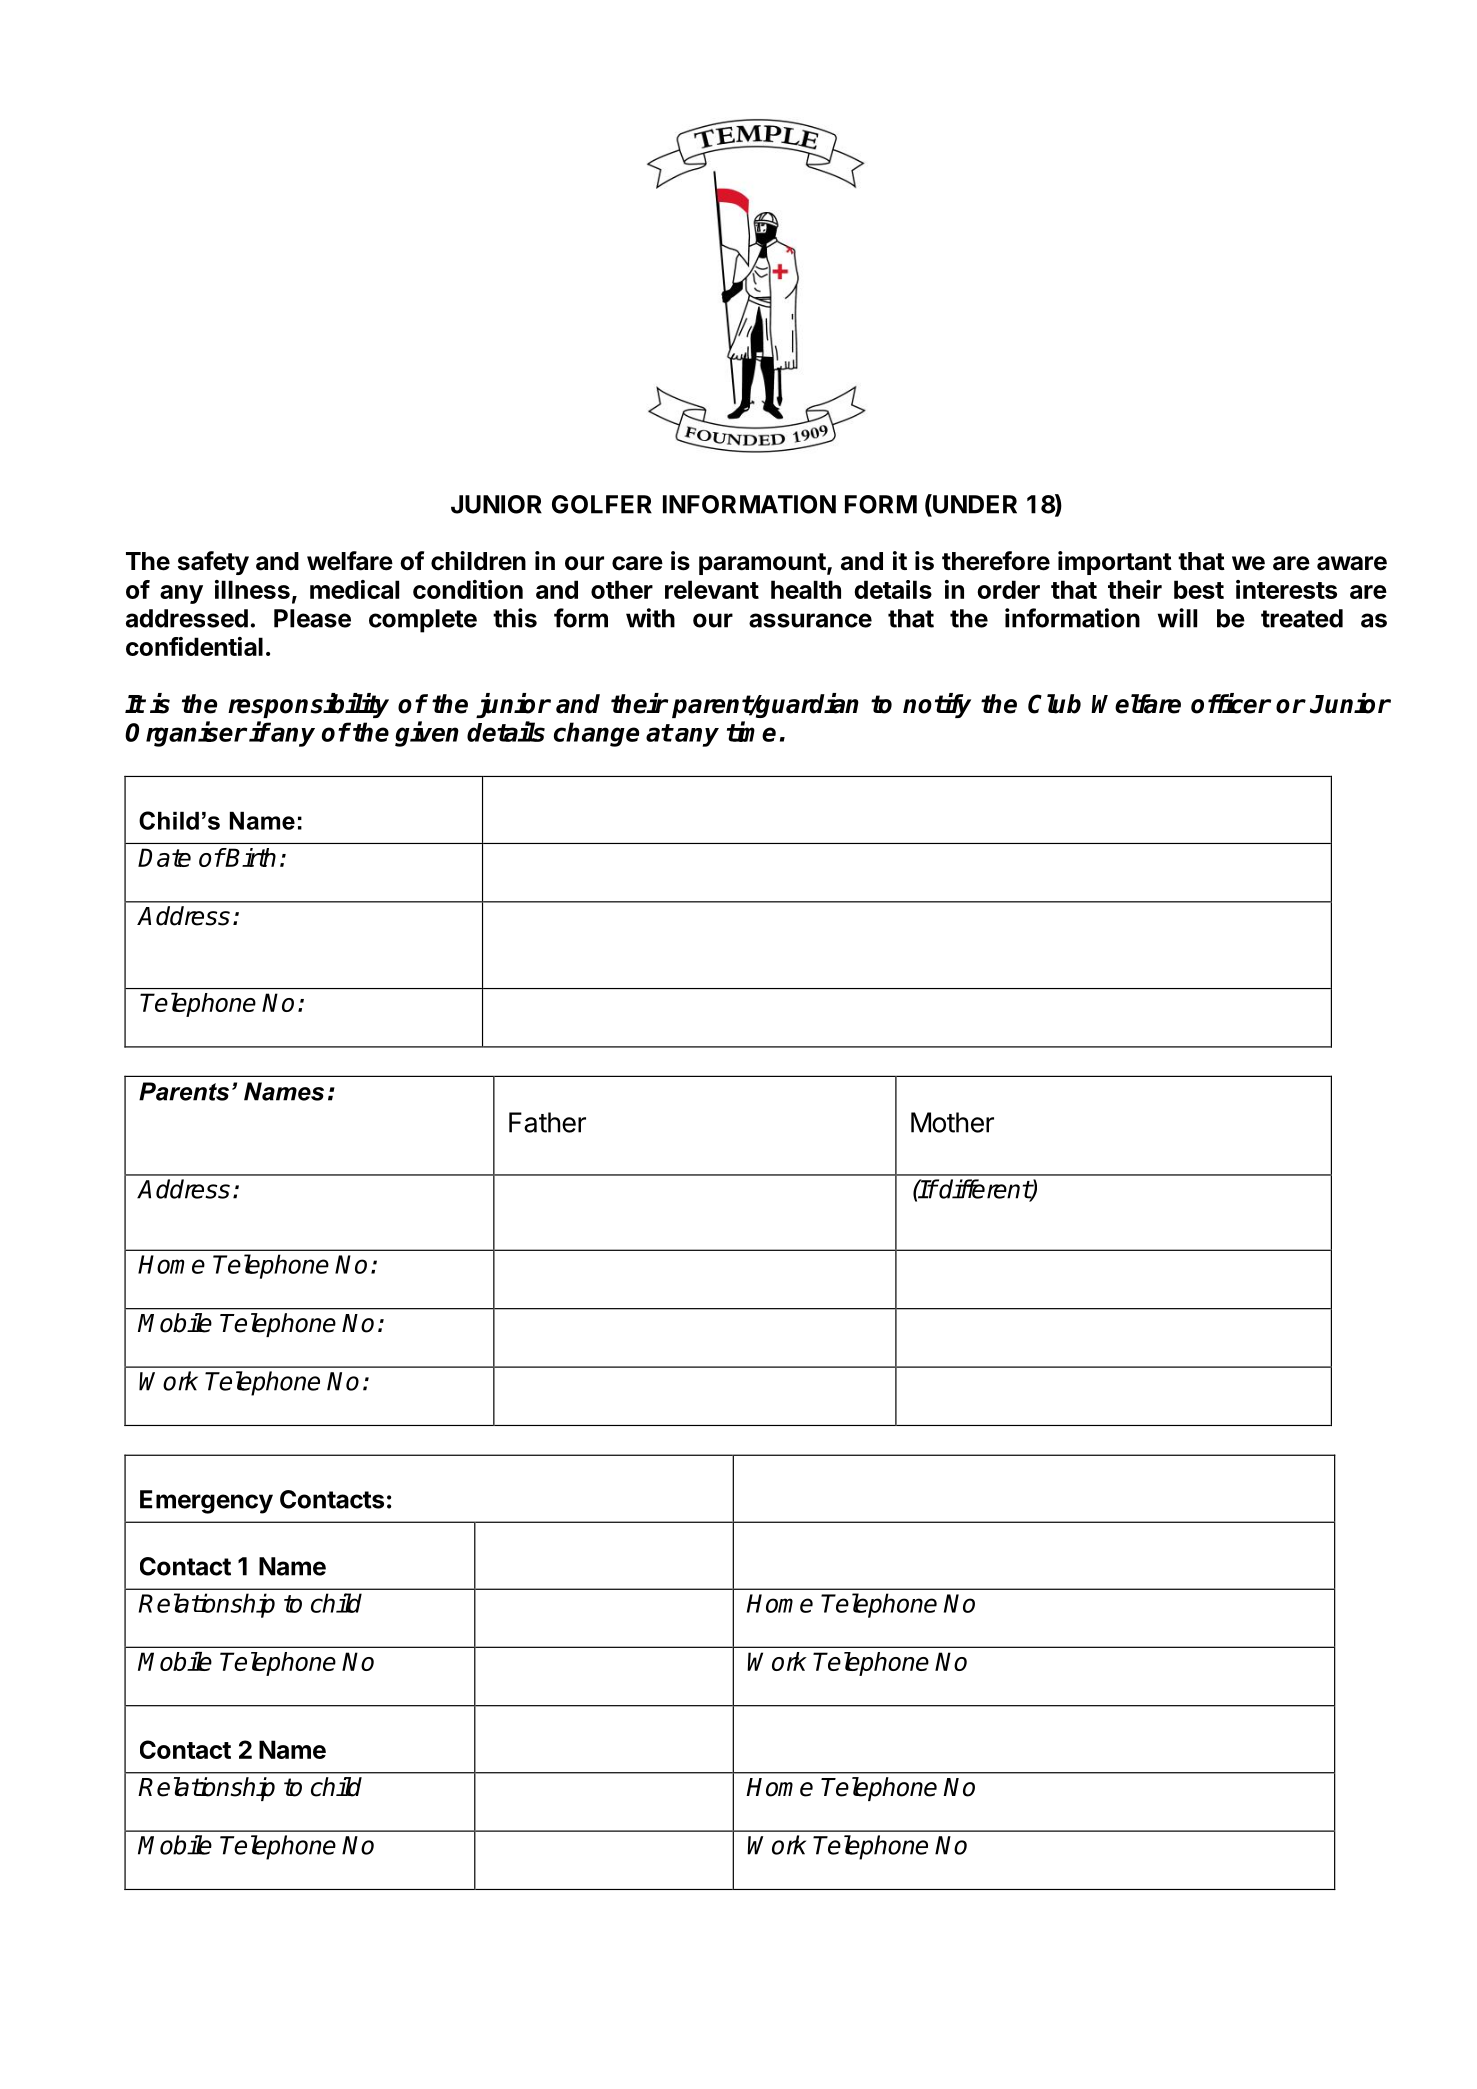 The width and height of the screenshot is (1477, 2089). What do you see at coordinates (547, 1122) in the screenshot?
I see `Father` at bounding box center [547, 1122].
